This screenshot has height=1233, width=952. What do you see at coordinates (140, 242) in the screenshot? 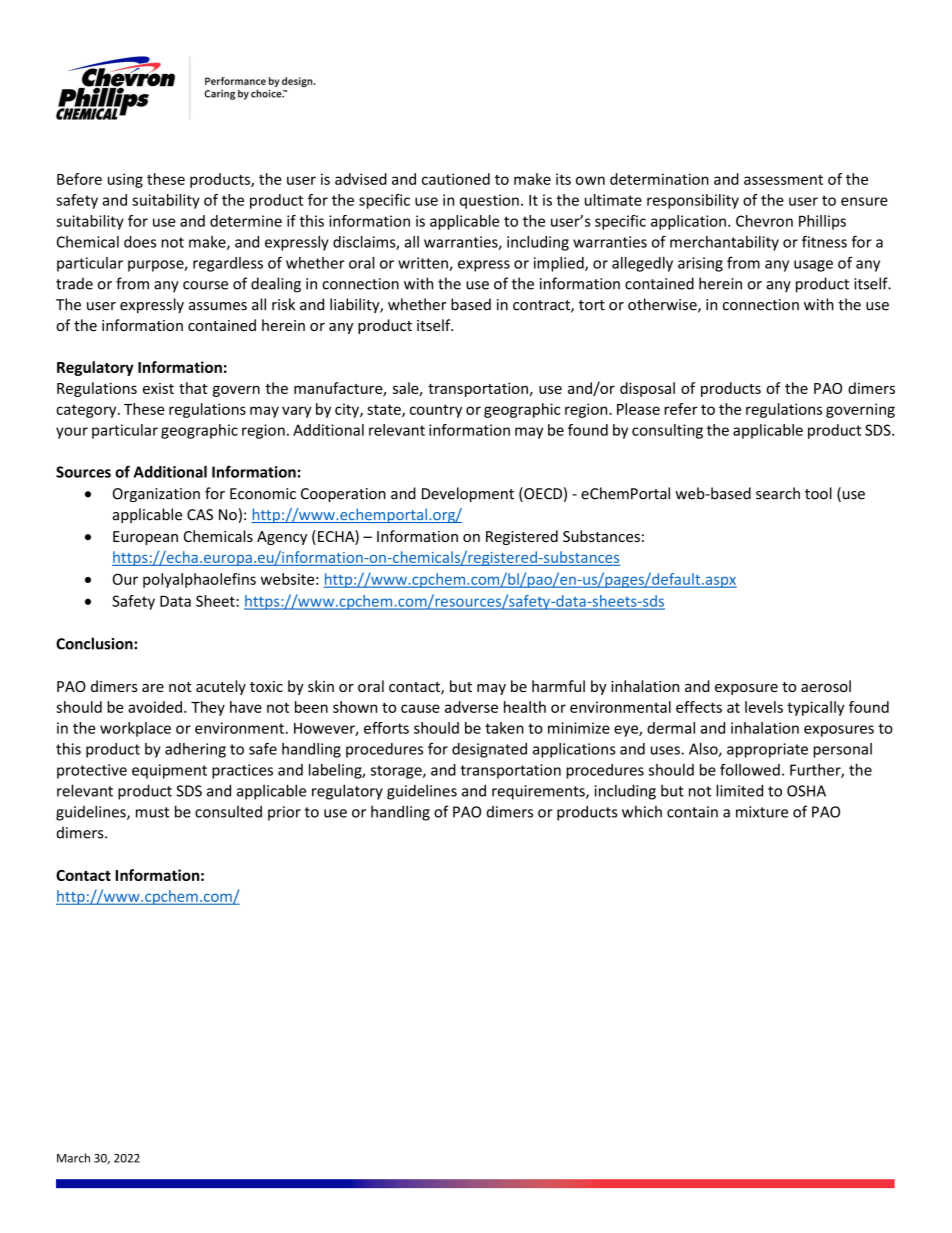
I see `does` at bounding box center [140, 242].
